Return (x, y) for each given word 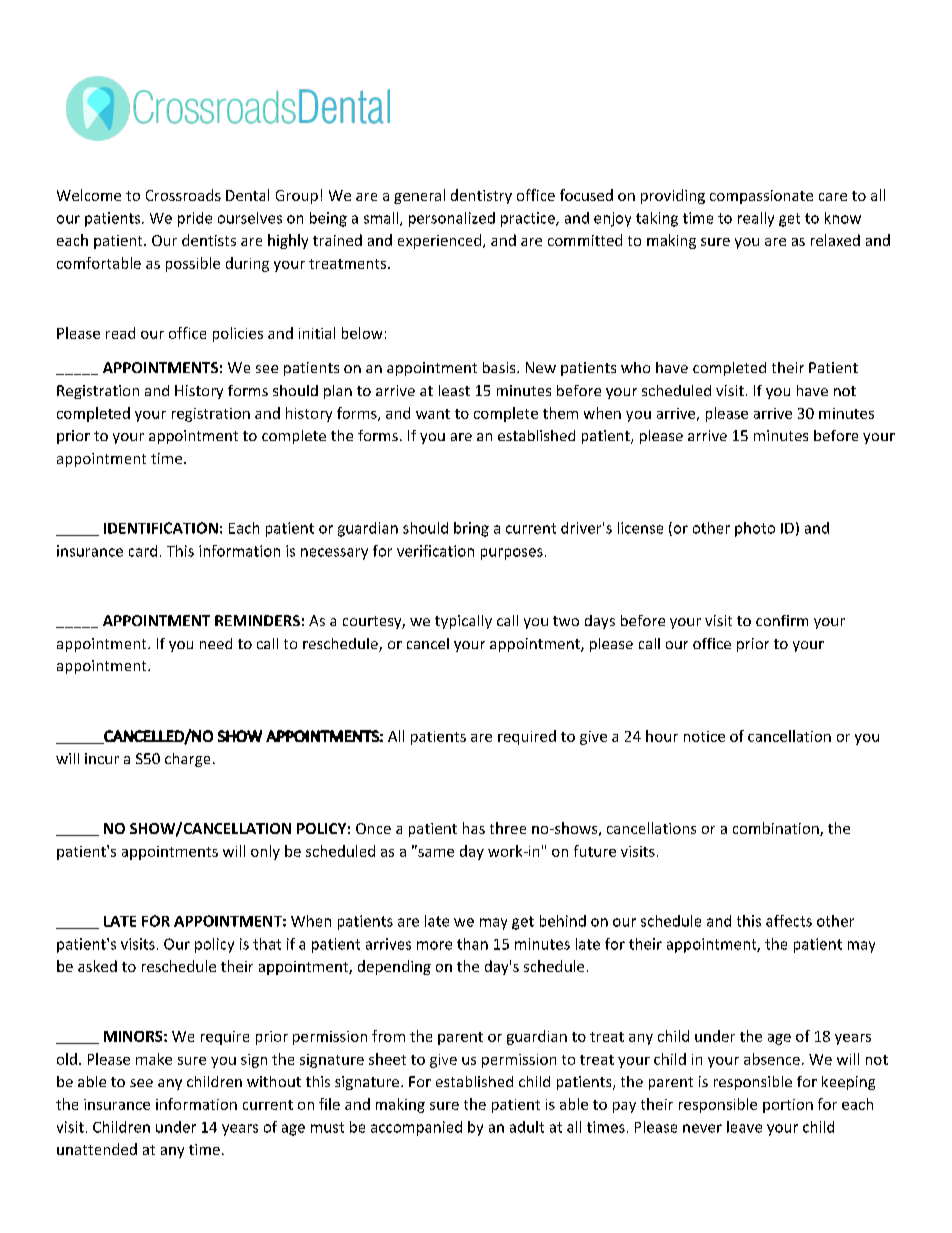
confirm (782, 620)
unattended (97, 1149)
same (435, 851)
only (265, 852)
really (756, 219)
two (566, 621)
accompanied (416, 1128)
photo (755, 529)
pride (195, 219)
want (433, 414)
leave (744, 1127)
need (216, 643)
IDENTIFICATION (161, 528)
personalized (452, 219)
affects (789, 921)
